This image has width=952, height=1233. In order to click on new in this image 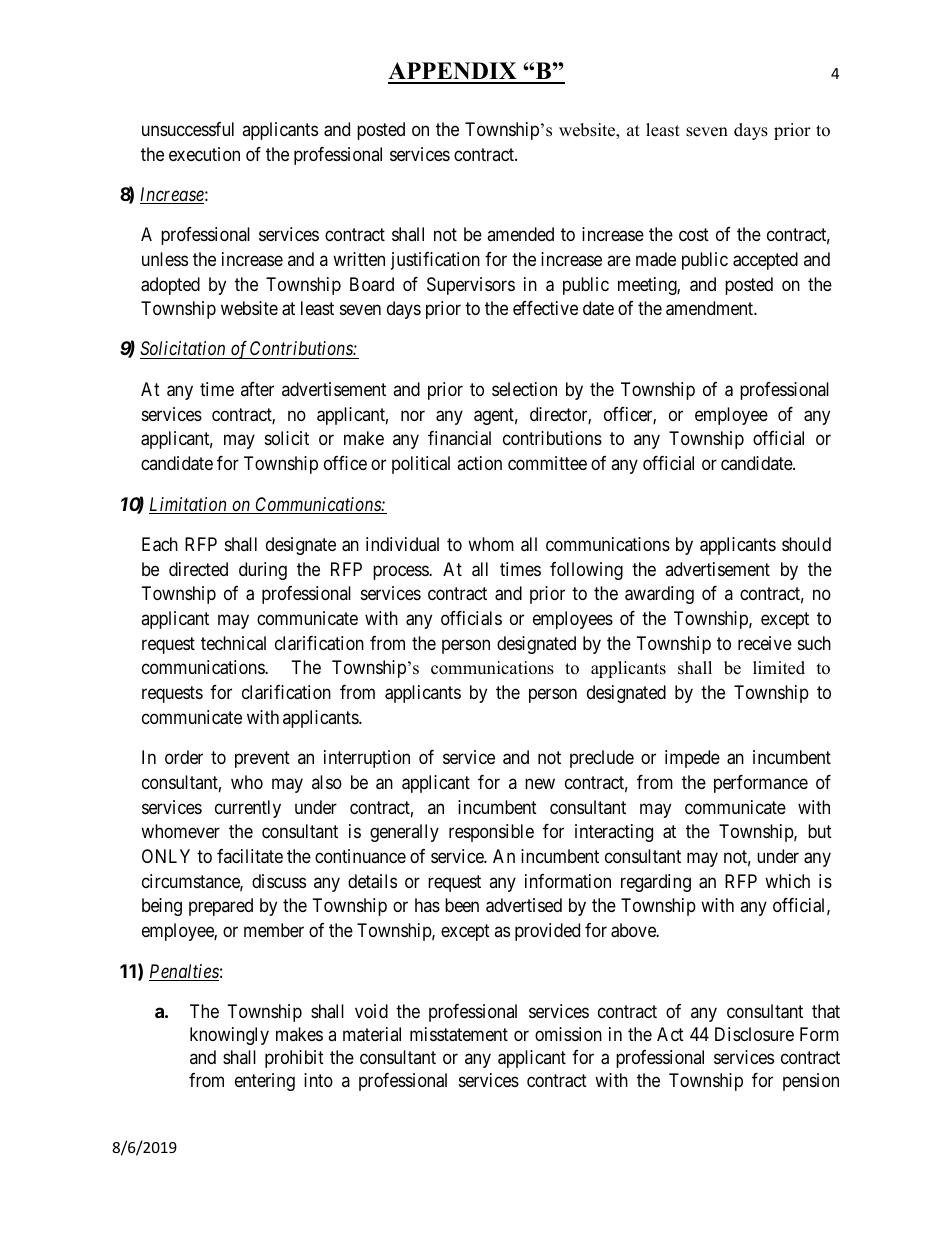, I will do `click(540, 783)`.
